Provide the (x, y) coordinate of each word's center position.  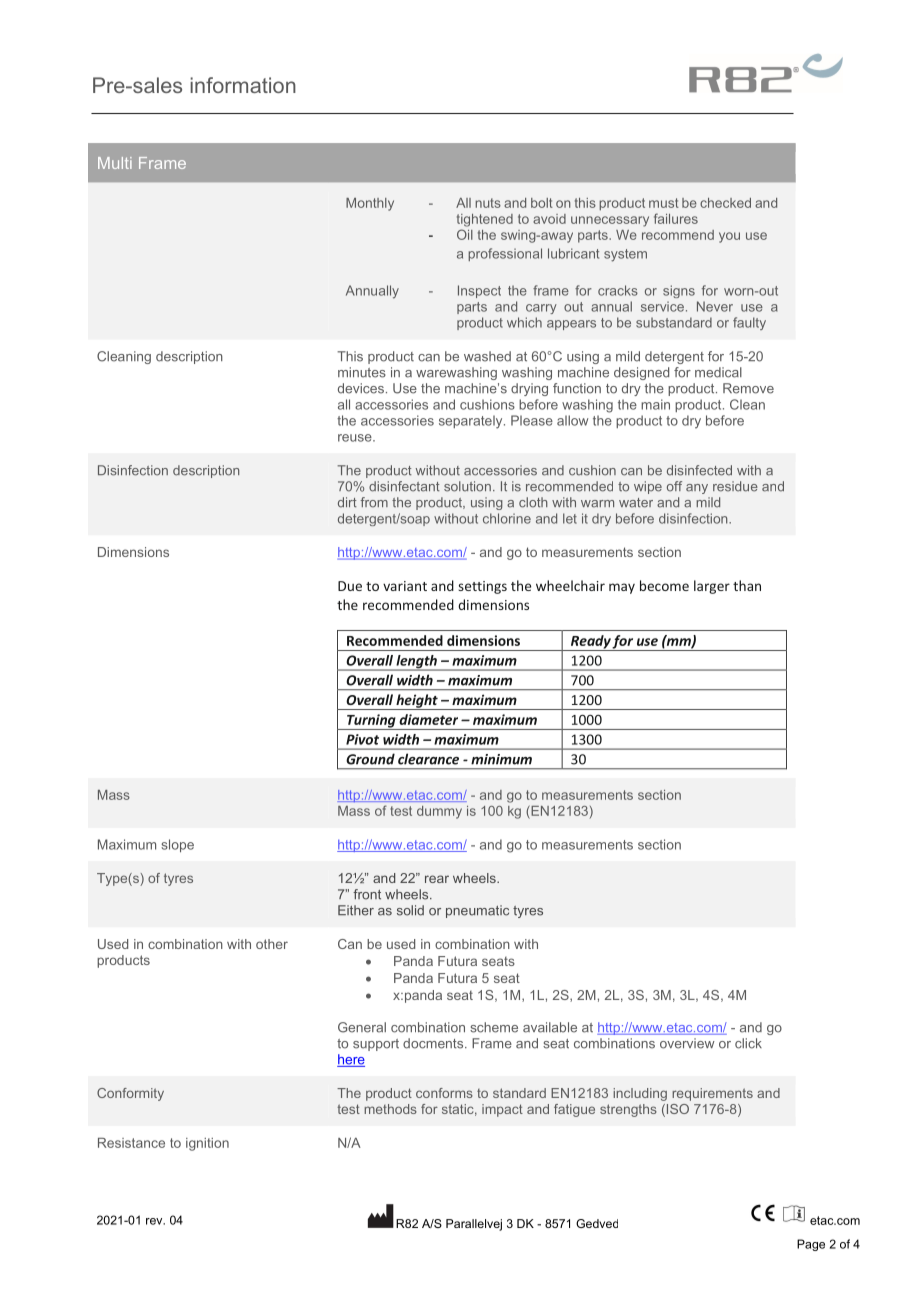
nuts (488, 203)
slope (177, 845)
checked (725, 203)
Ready (590, 643)
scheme (494, 1027)
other (272, 944)
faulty (749, 323)
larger (712, 587)
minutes (362, 372)
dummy (439, 812)
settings (482, 587)
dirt (347, 502)
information (243, 85)
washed (487, 356)
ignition (207, 1144)
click (748, 1043)
